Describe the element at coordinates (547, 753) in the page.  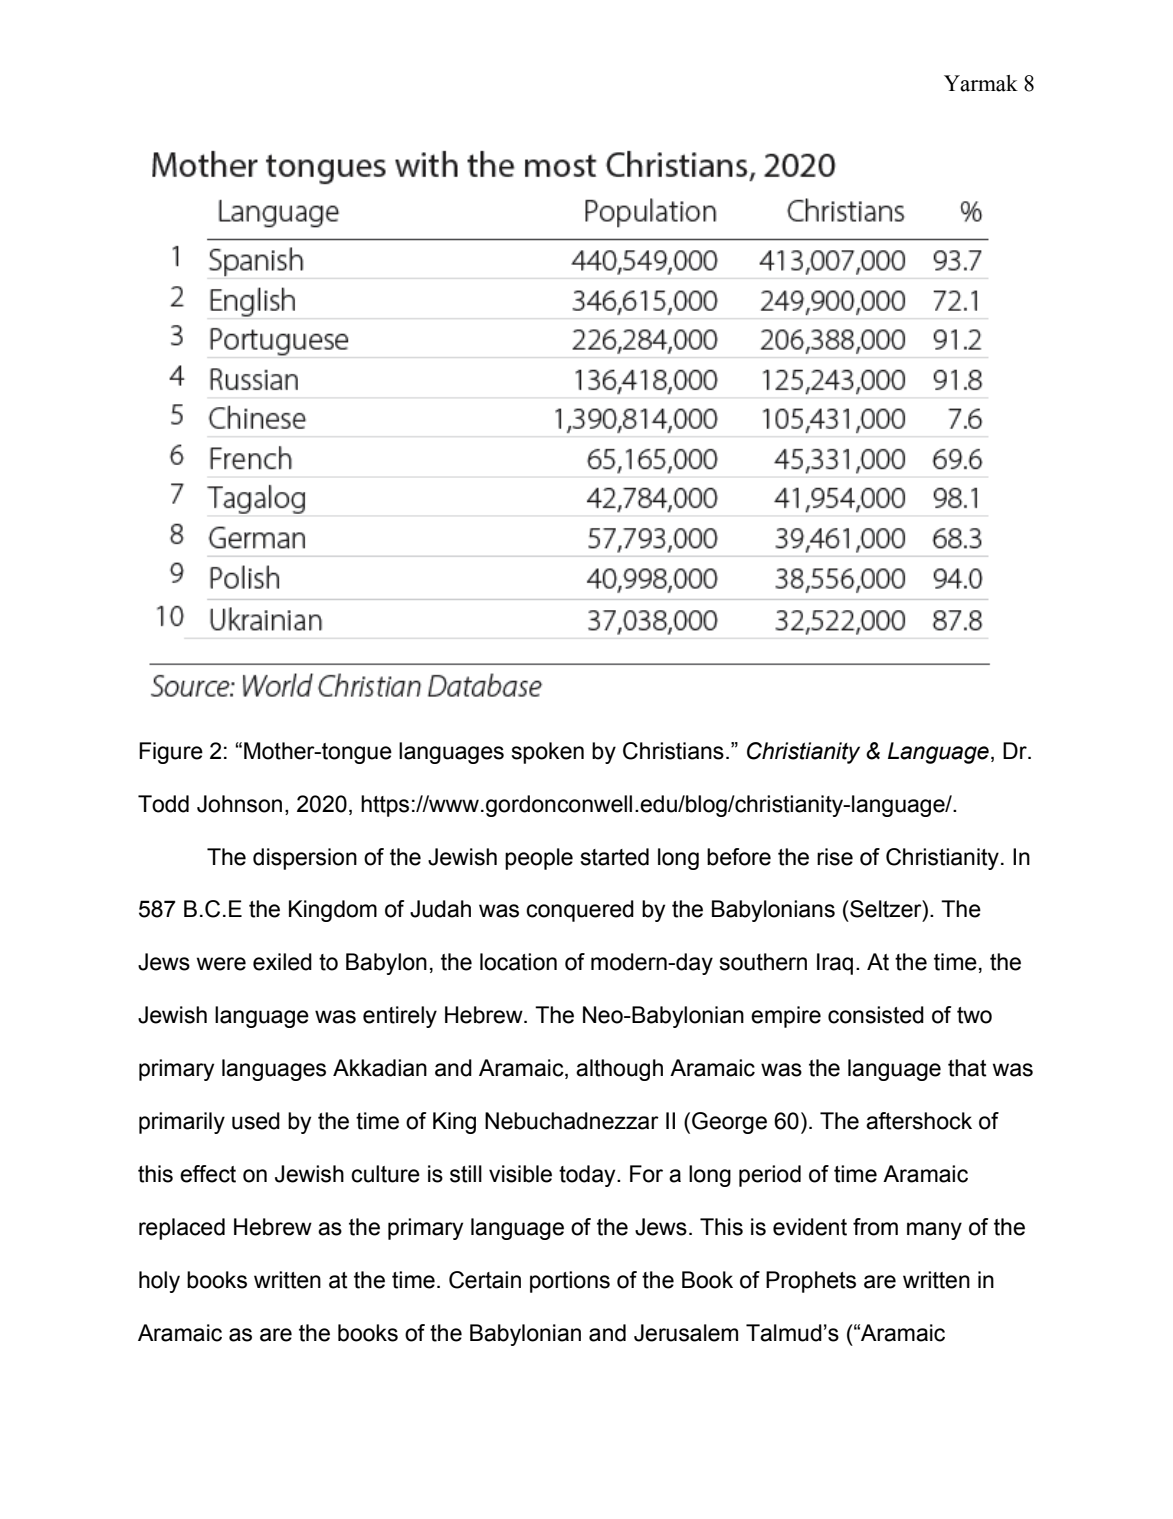
I see `spoken` at that location.
